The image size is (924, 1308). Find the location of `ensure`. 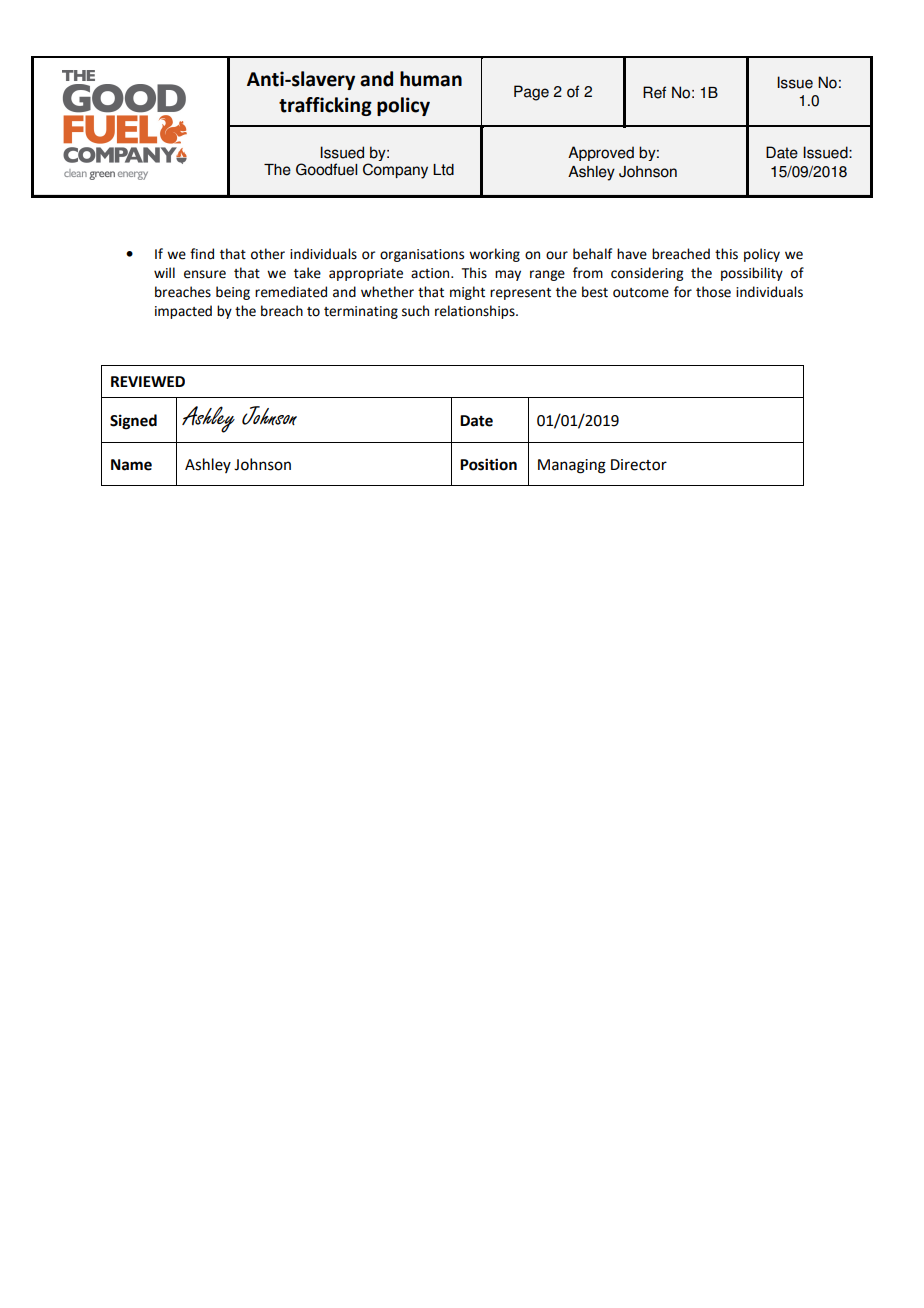

ensure is located at coordinates (205, 274).
